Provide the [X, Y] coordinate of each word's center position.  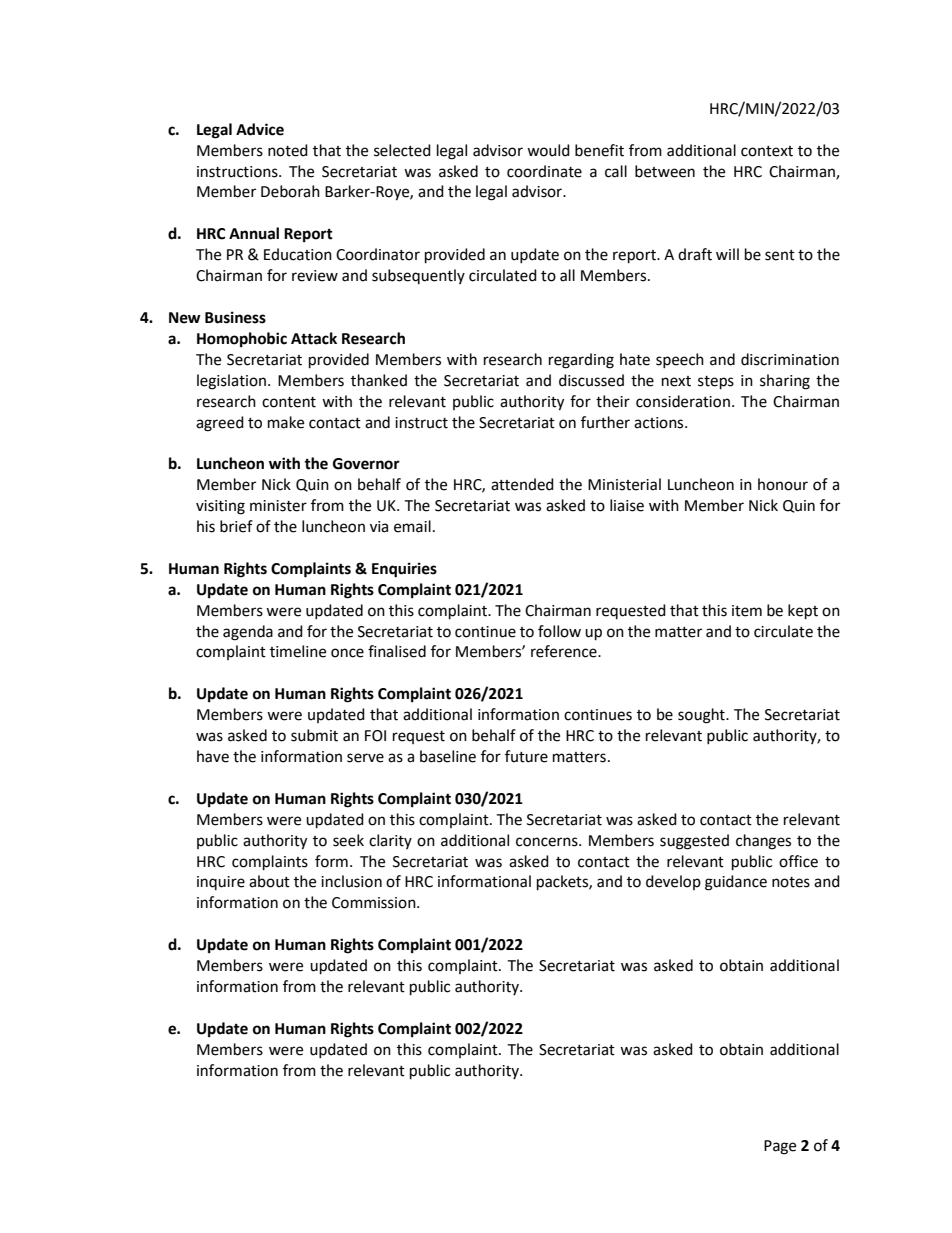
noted [288, 150]
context [767, 151]
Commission [375, 903]
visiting [220, 507]
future [526, 756]
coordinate [544, 171]
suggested [694, 842]
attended [522, 484]
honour [783, 484]
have [213, 756]
